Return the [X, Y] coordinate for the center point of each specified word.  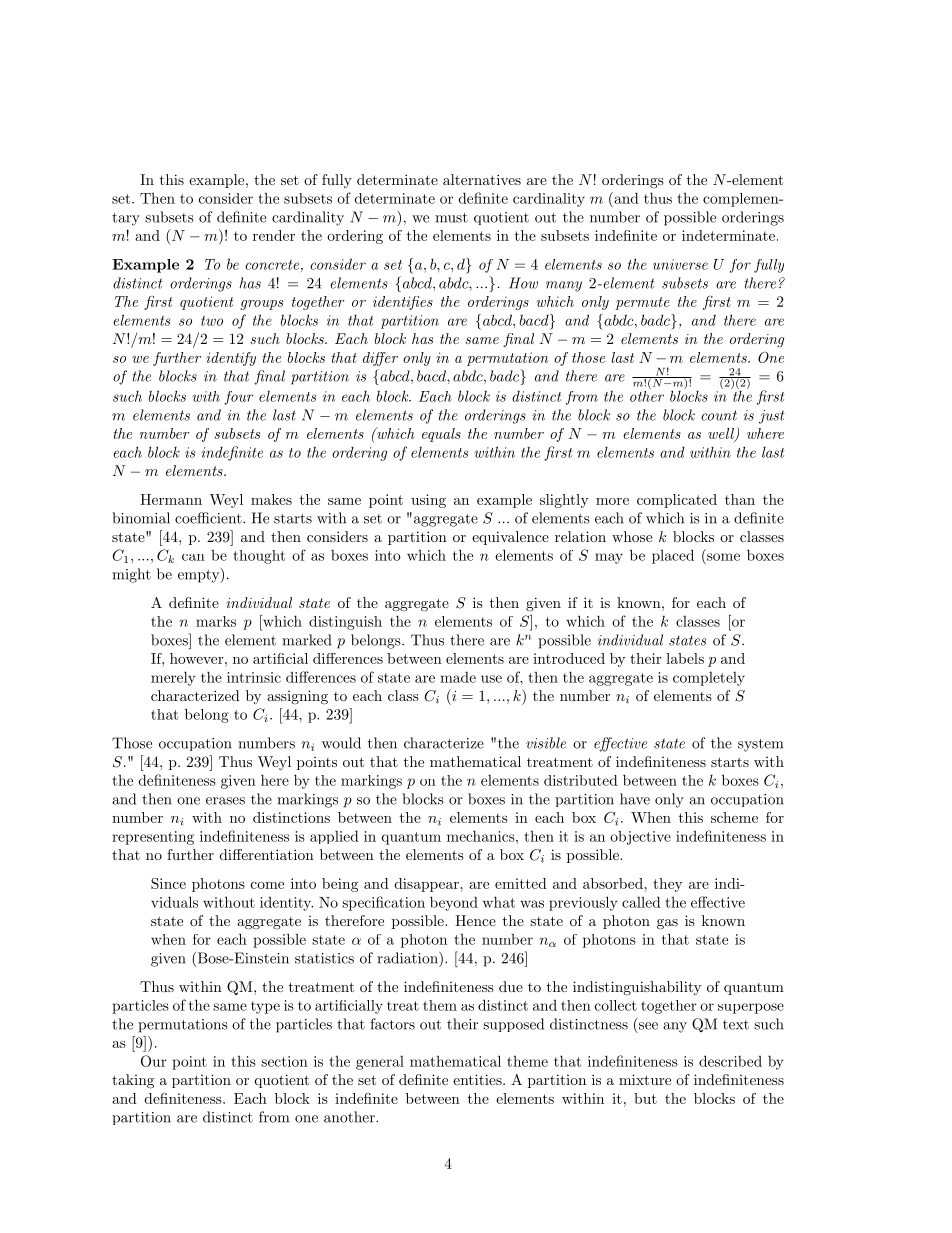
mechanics [481, 836]
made [458, 677]
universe [680, 264]
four [239, 398]
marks [216, 621]
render [274, 235]
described [730, 1061]
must [451, 218]
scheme [734, 817]
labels [685, 658]
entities [477, 1079]
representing [153, 838]
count [719, 415]
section [284, 1061]
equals [441, 435]
